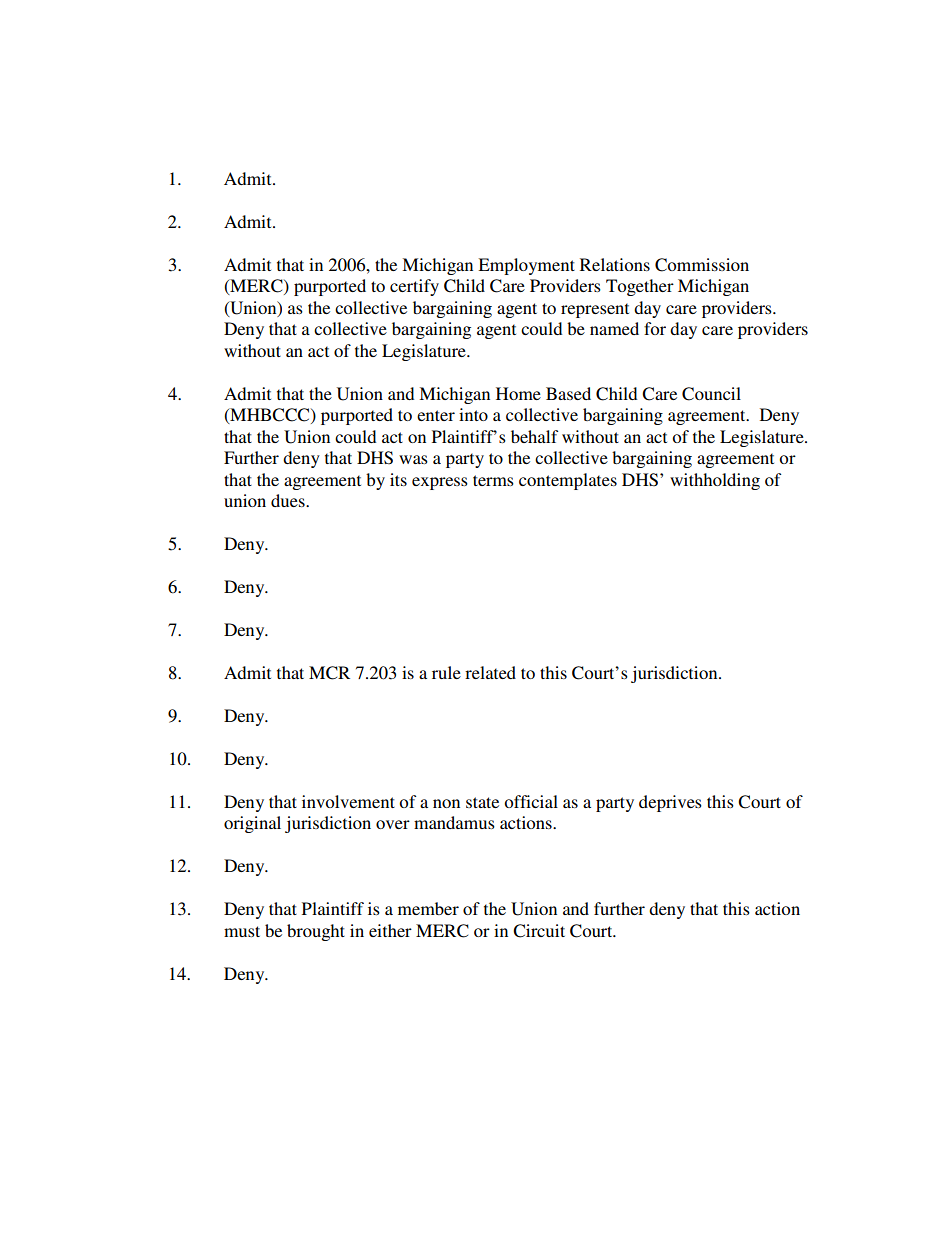 The width and height of the screenshot is (952, 1233). Describe the element at coordinates (670, 803) in the screenshot. I see `deprives` at that location.
